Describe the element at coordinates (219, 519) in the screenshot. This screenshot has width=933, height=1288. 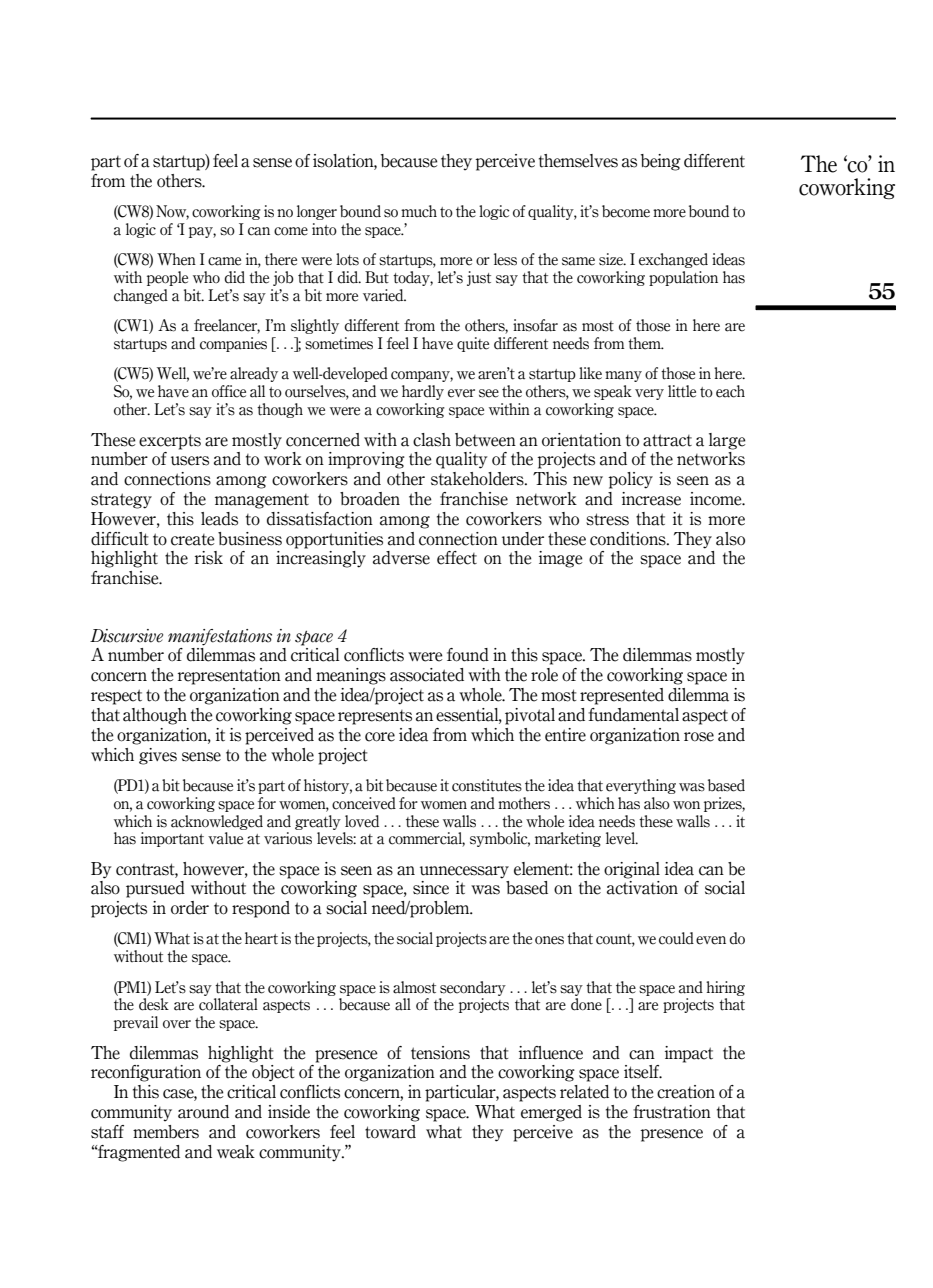
I see `leads` at that location.
